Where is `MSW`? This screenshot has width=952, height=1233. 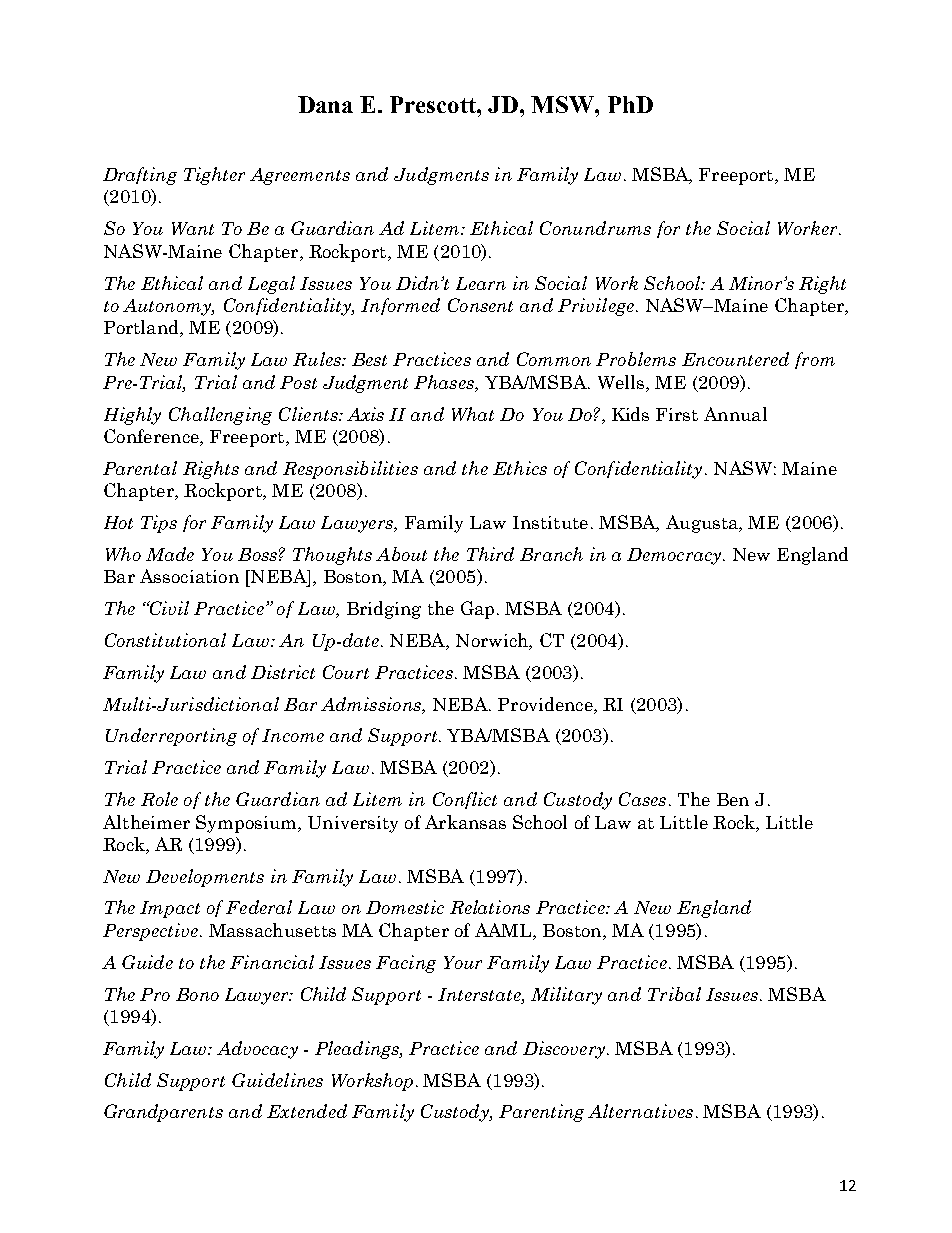 MSW is located at coordinates (563, 104).
